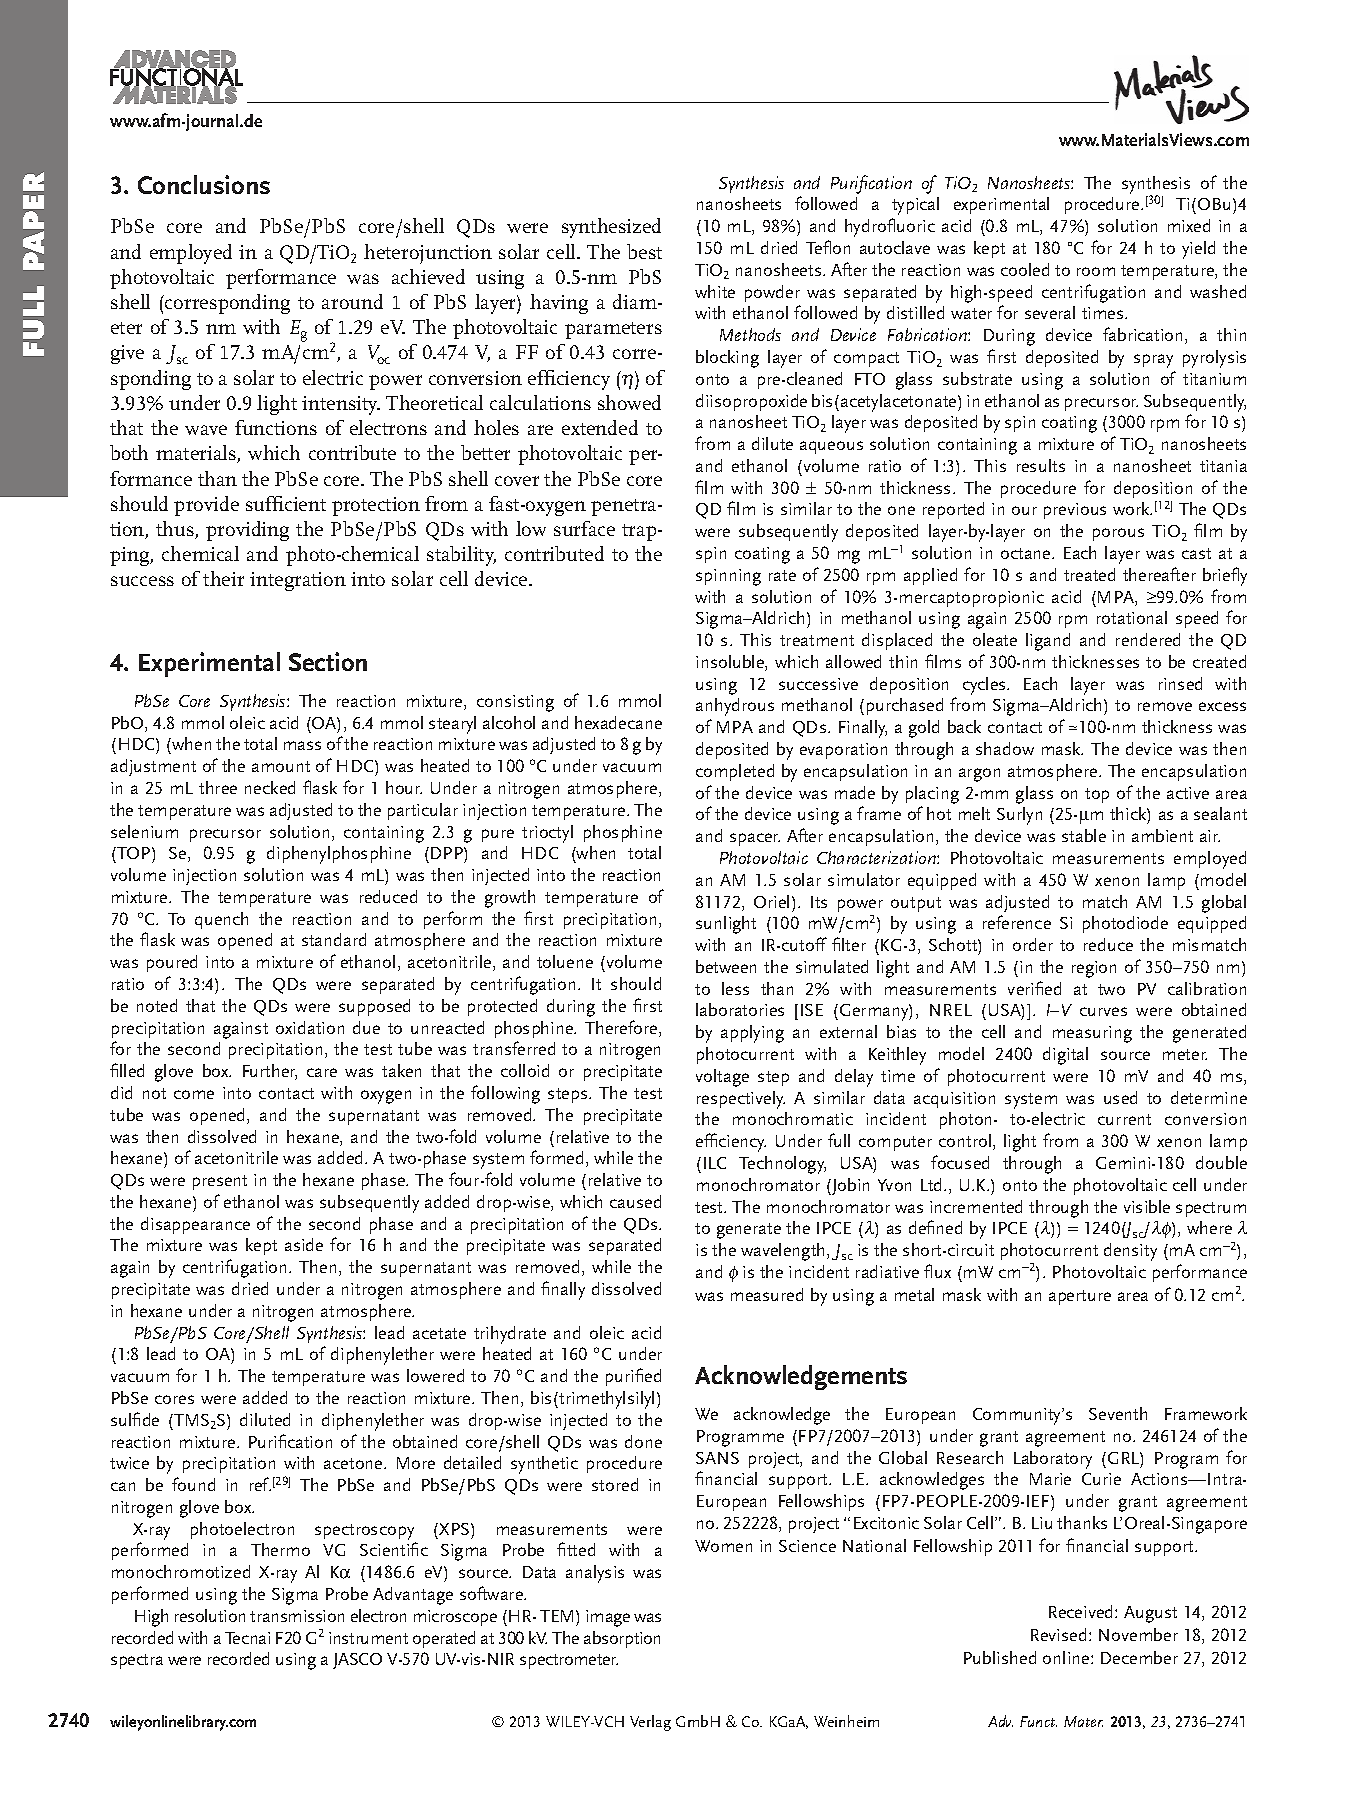 This page has height=1820, width=1365. Describe the element at coordinates (644, 251) in the page. I see `best` at that location.
